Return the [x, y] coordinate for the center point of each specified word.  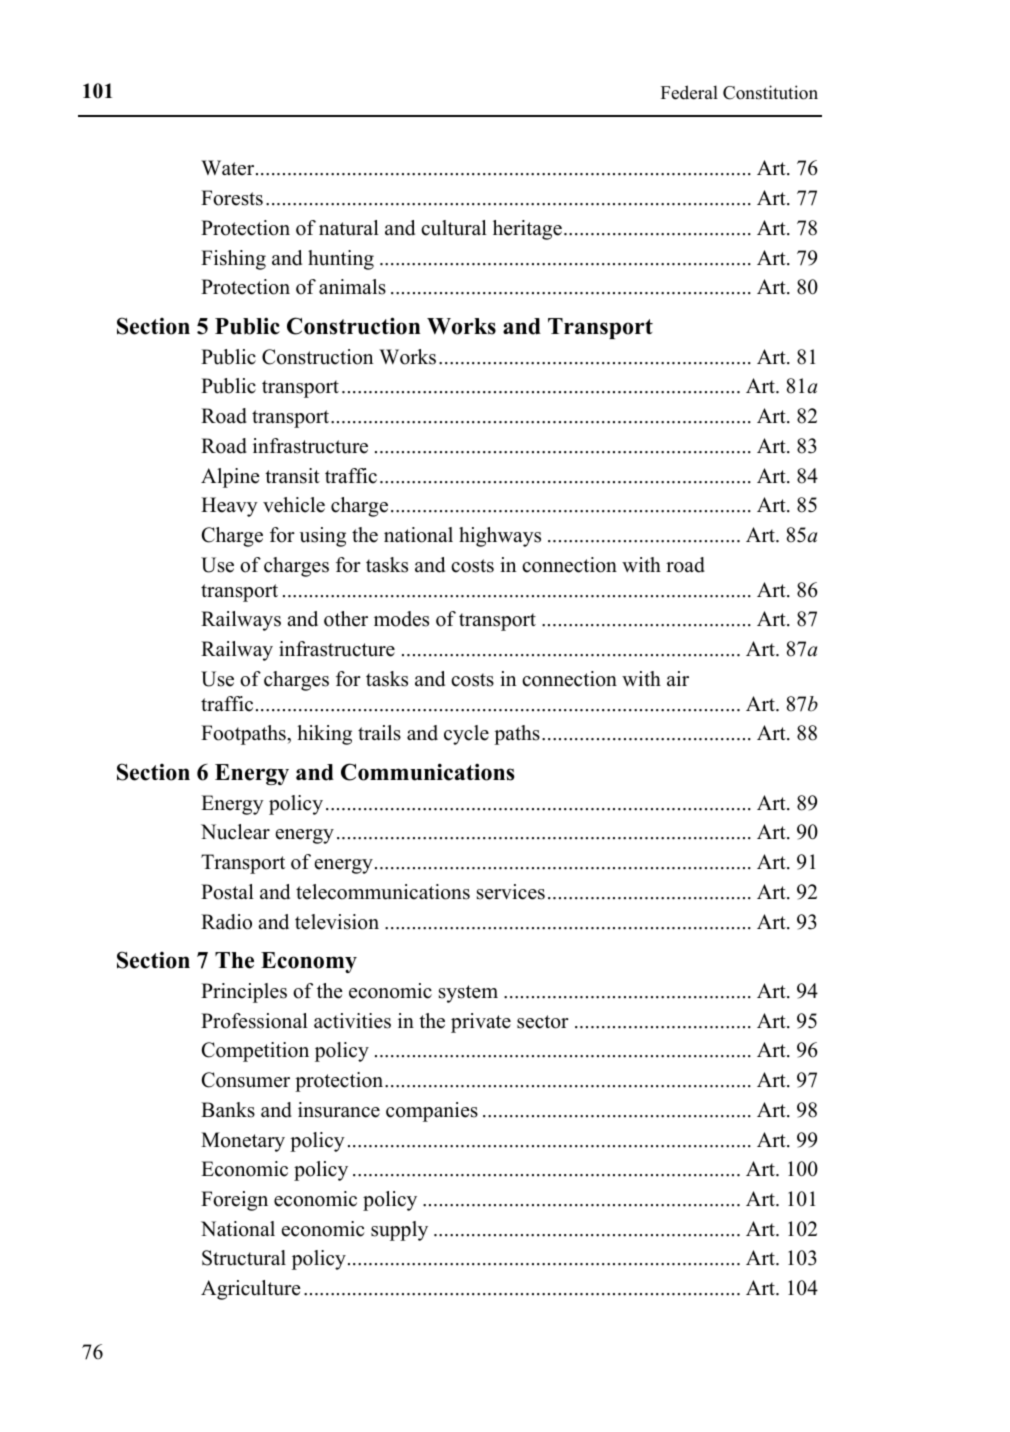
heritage [527, 230]
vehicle [294, 505]
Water [229, 168]
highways [500, 537]
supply [399, 1231]
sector [543, 1022]
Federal [689, 92]
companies [432, 1112]
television [337, 922]
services [511, 892]
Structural [244, 1258]
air [678, 678]
